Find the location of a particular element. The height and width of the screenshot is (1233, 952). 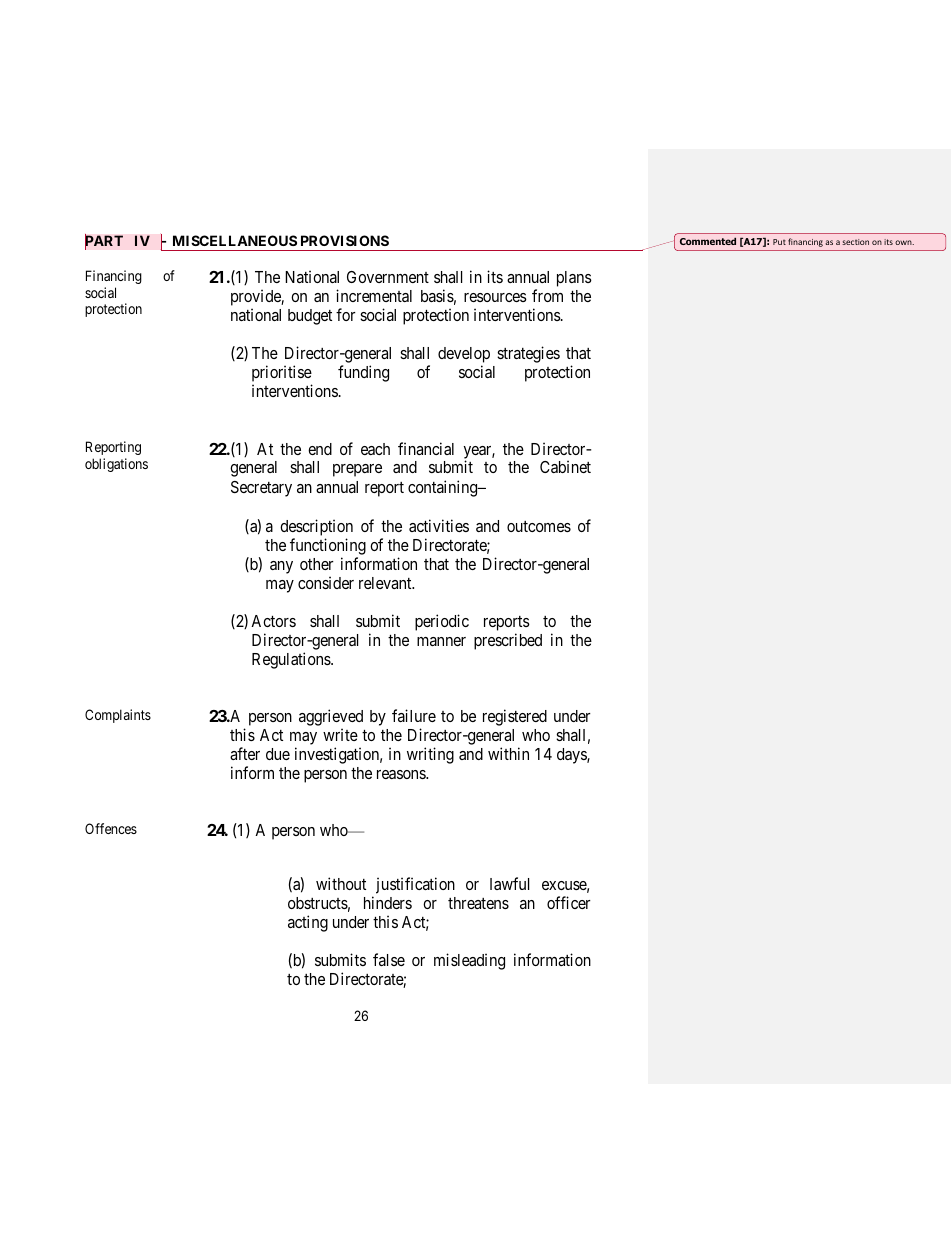

Put is located at coordinates (779, 242).
